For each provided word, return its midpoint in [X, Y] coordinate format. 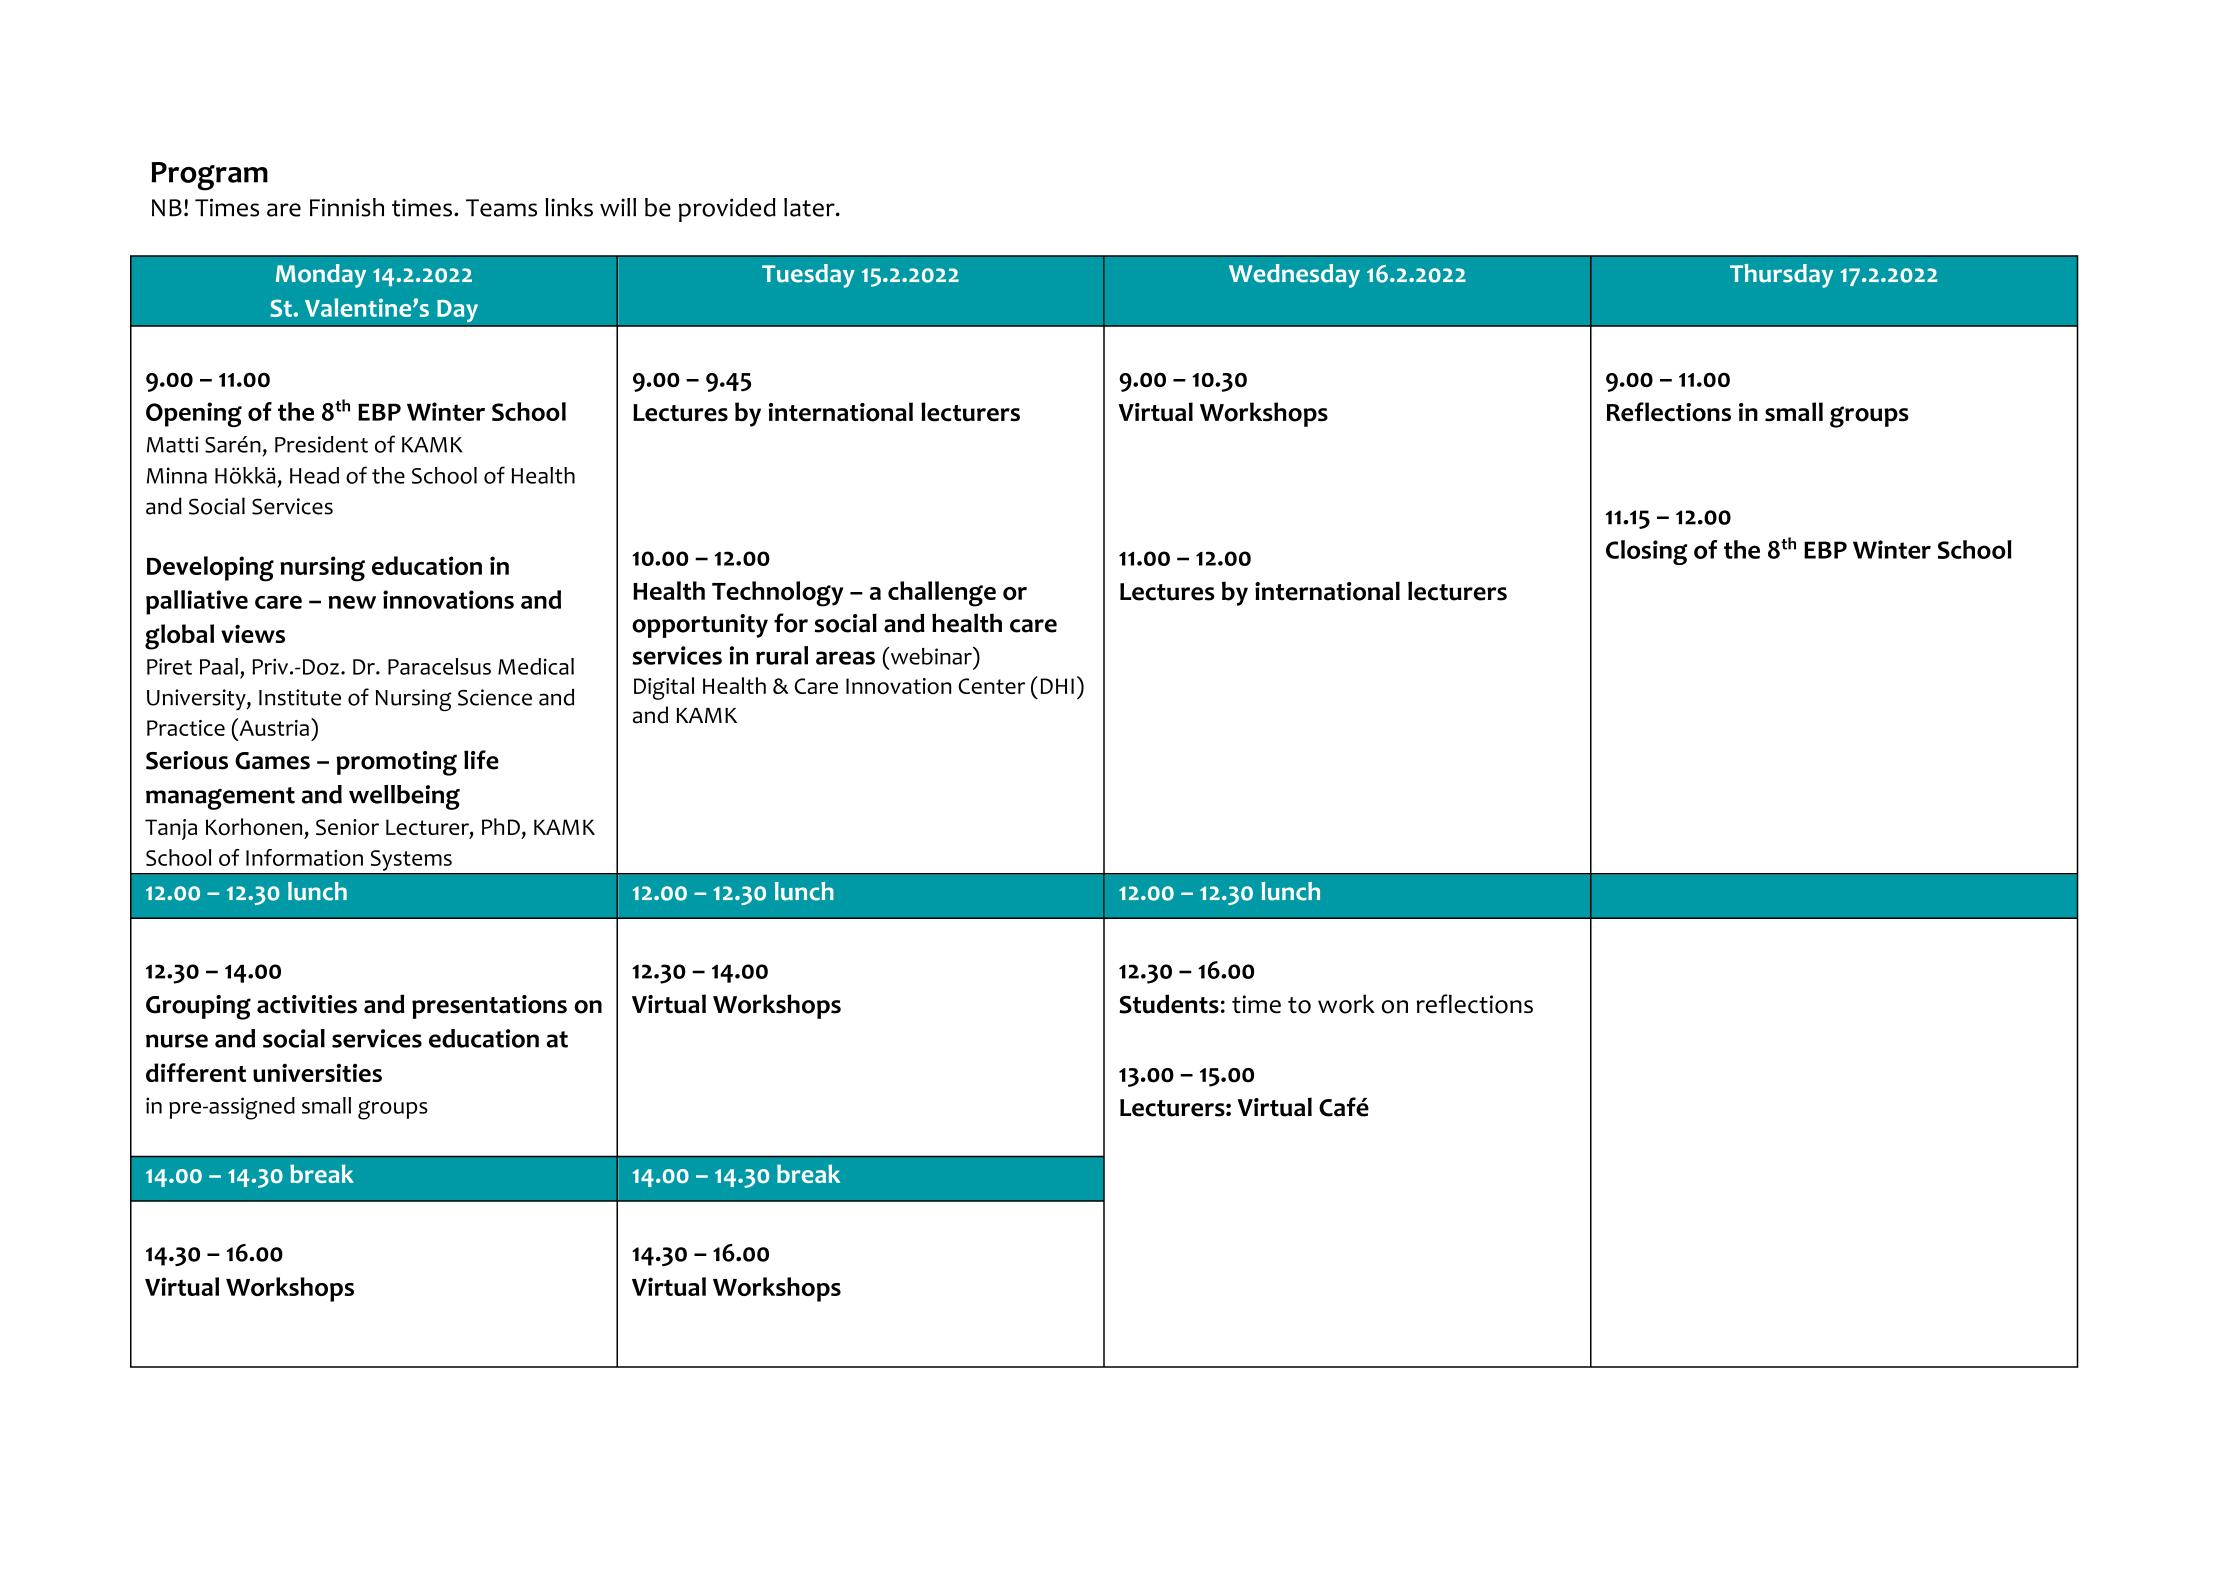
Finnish [347, 207]
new [352, 602]
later [810, 207]
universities [317, 1072]
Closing [1647, 552]
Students [1169, 1004]
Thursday [1781, 276]
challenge [942, 594]
